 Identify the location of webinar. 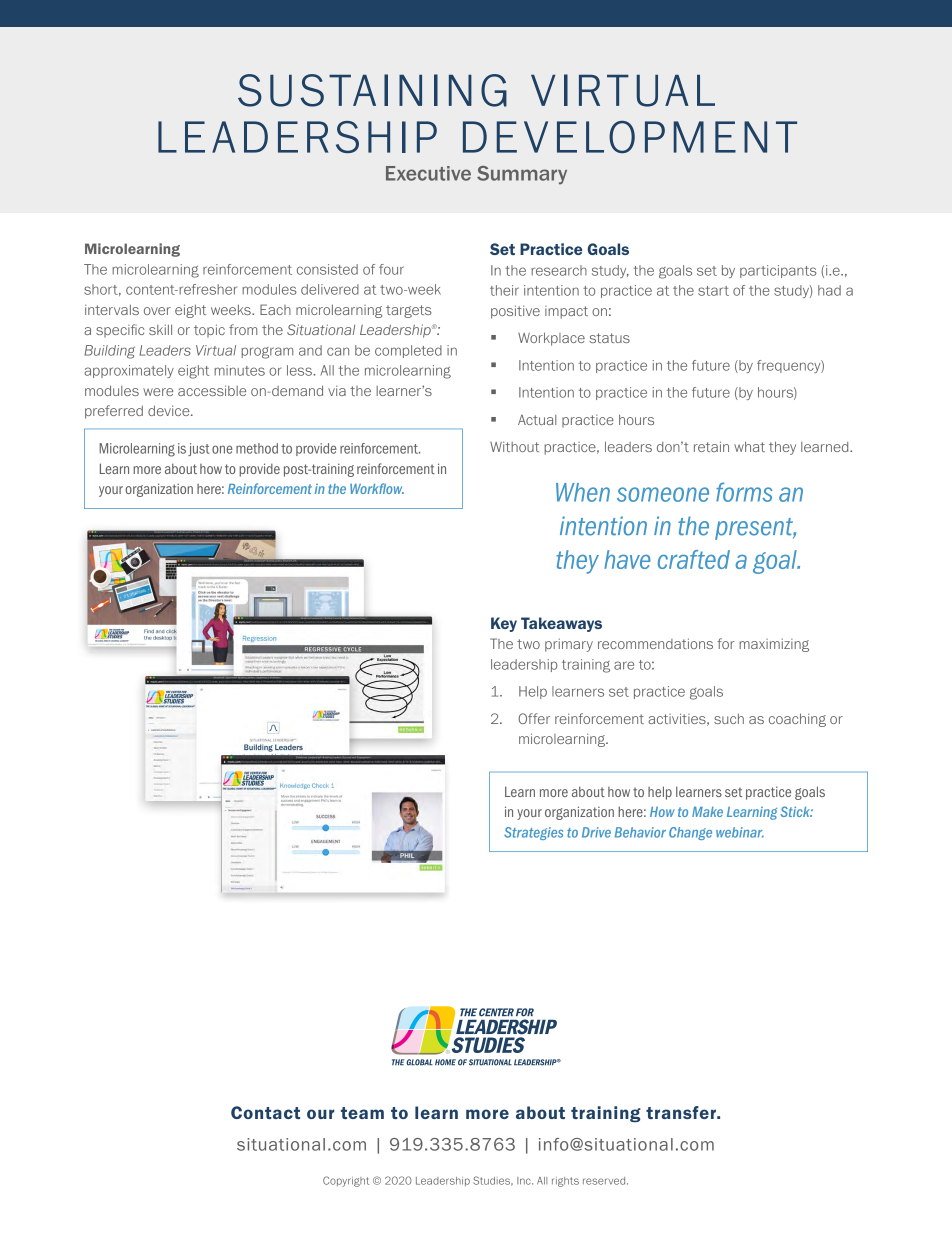
(740, 832).
